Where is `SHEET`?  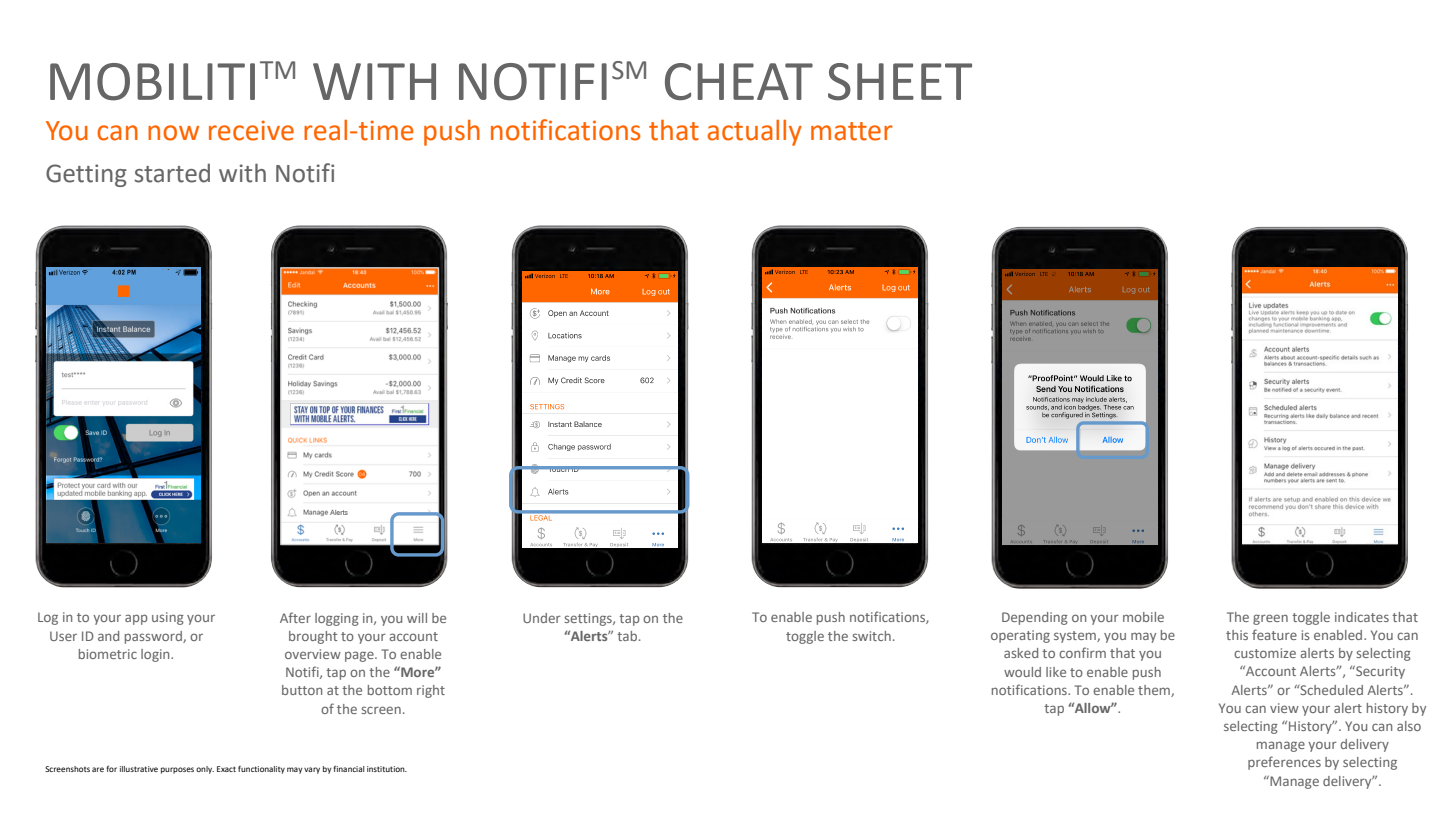
SHEET is located at coordinates (900, 82).
